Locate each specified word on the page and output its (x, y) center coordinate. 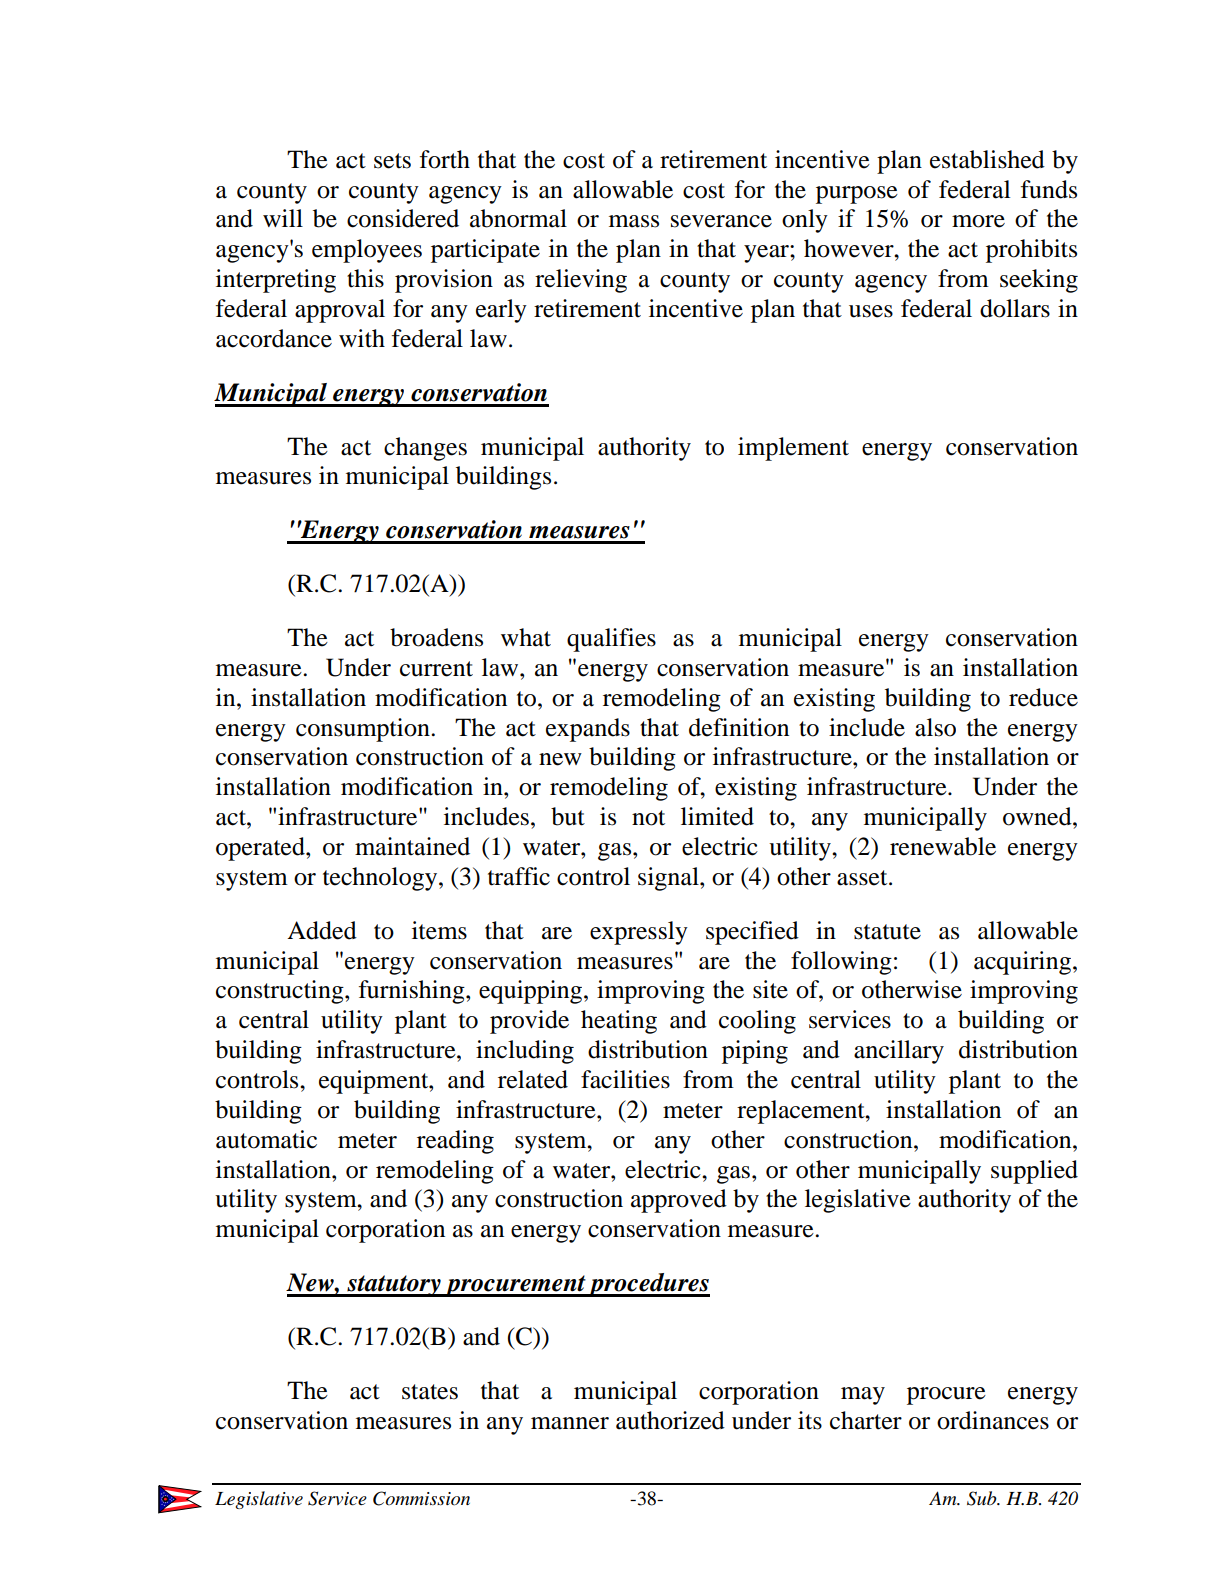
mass (634, 221)
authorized (670, 1420)
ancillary (899, 1052)
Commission (421, 1498)
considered (403, 218)
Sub (983, 1498)
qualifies (611, 640)
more (978, 221)
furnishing (413, 992)
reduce (1043, 697)
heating (619, 1022)
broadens (436, 637)
